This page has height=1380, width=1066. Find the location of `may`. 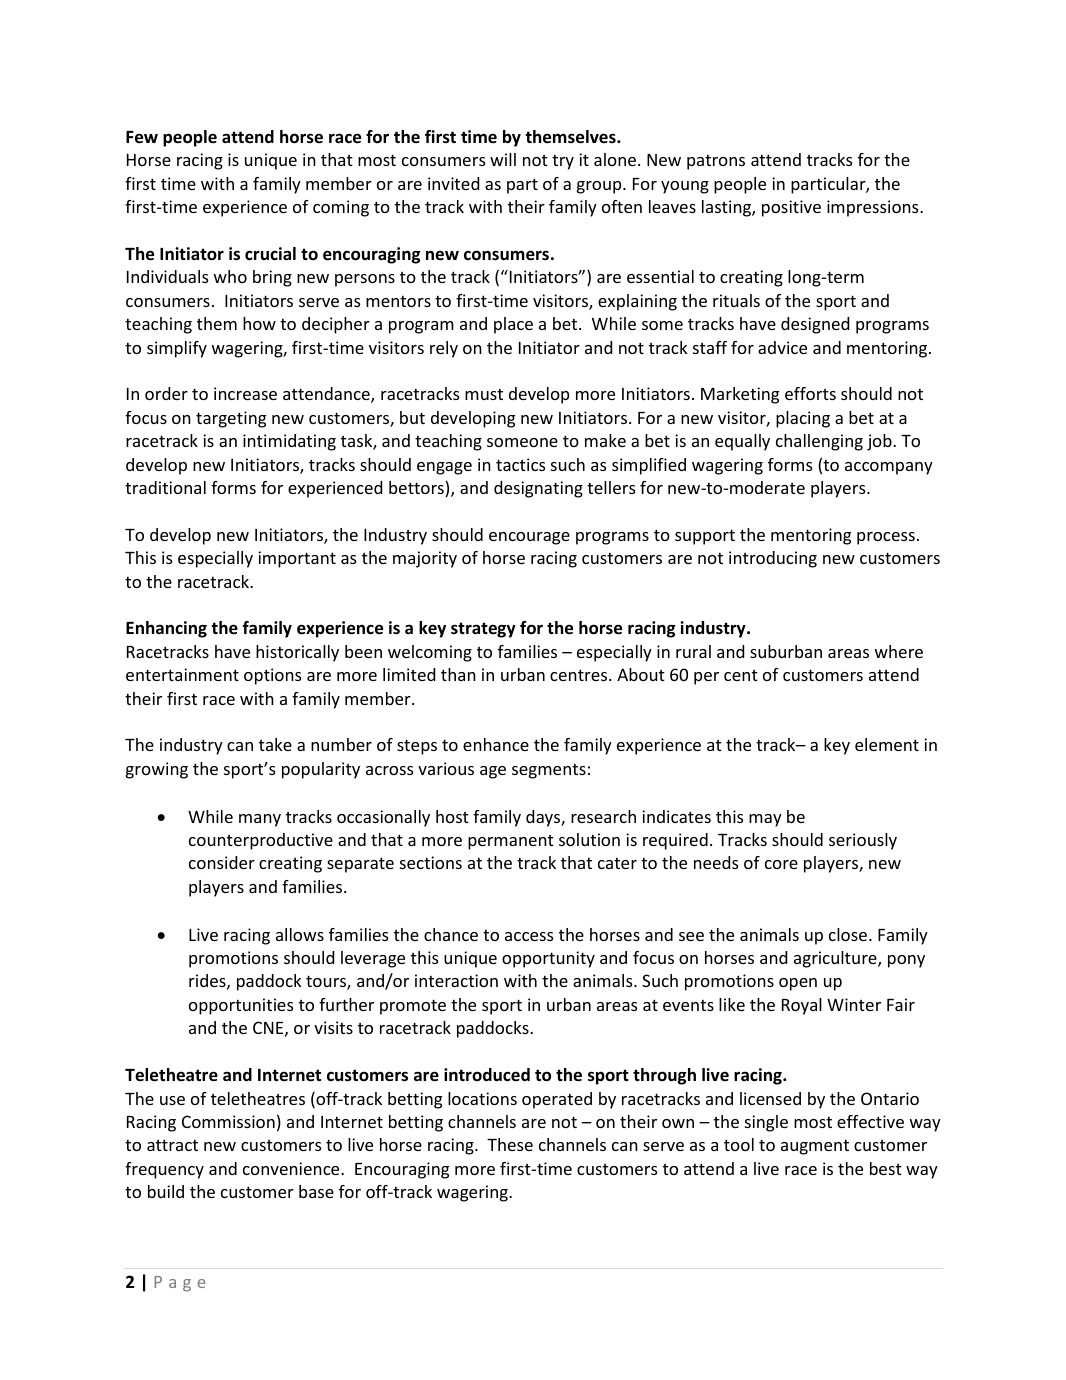

may is located at coordinates (765, 820).
